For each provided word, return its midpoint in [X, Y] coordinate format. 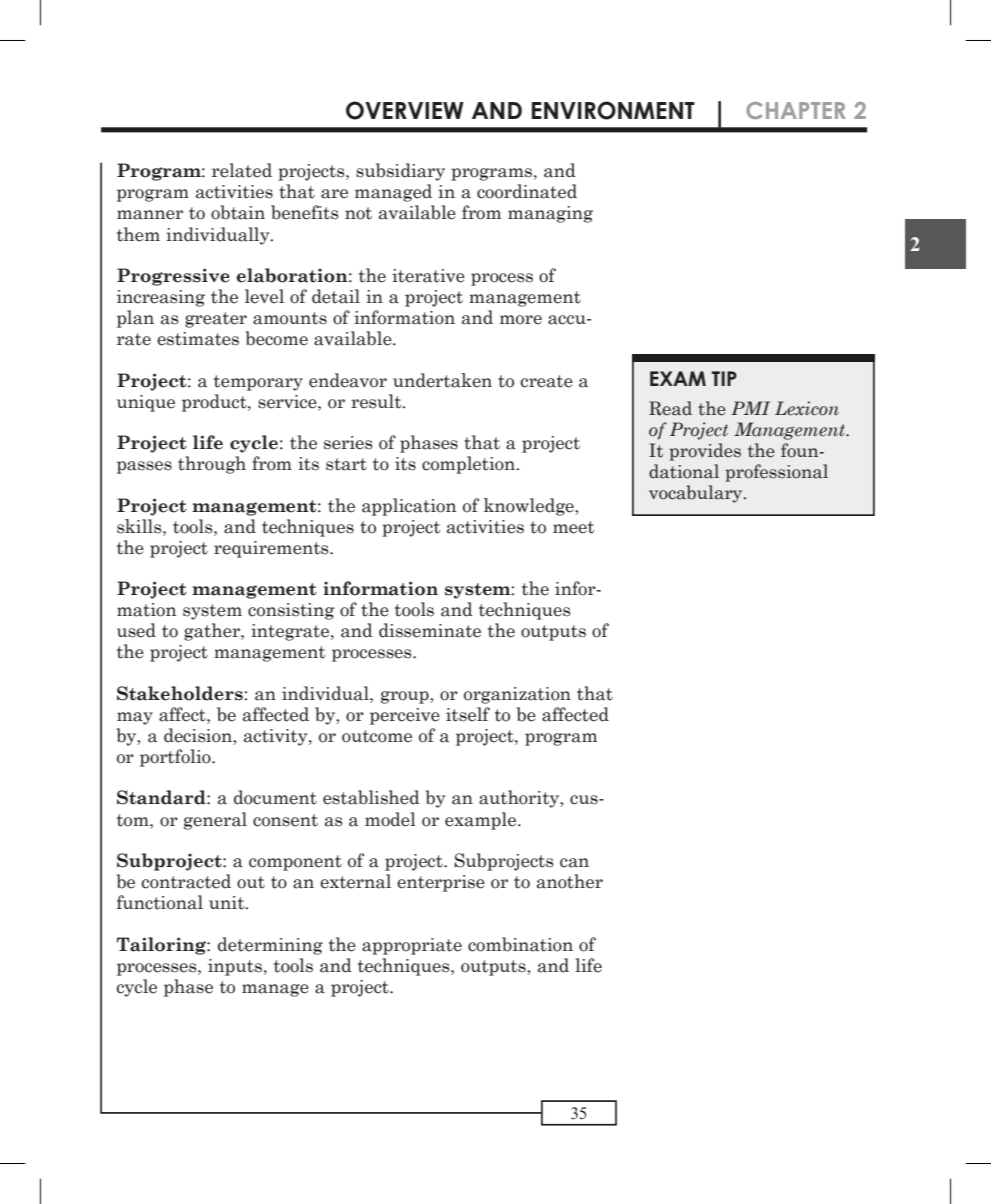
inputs [235, 967]
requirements [272, 549]
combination [520, 944]
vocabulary [697, 494]
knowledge [530, 507]
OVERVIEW [405, 110]
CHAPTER [795, 110]
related [242, 170]
